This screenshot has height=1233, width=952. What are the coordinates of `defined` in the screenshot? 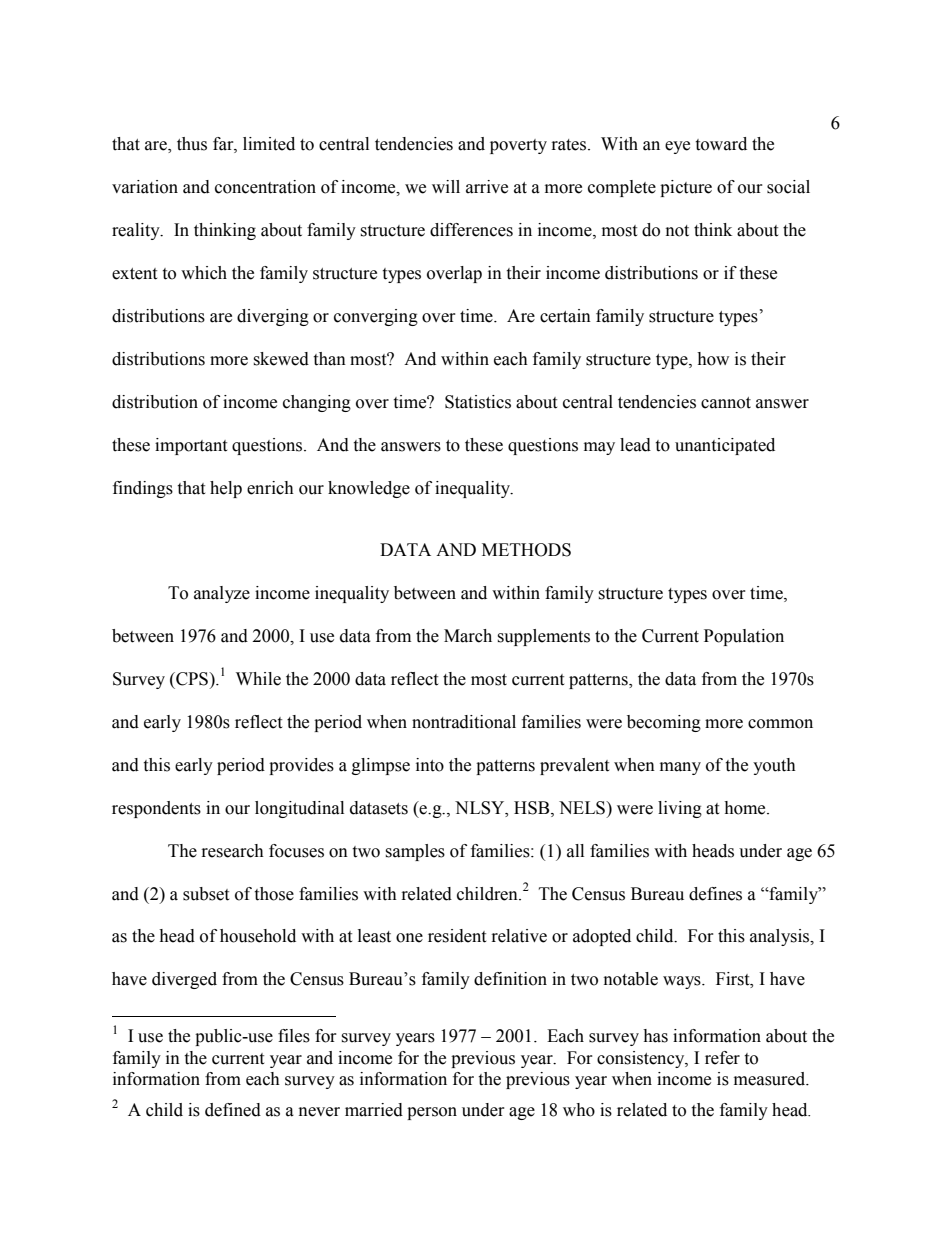 It's located at (233, 1110).
